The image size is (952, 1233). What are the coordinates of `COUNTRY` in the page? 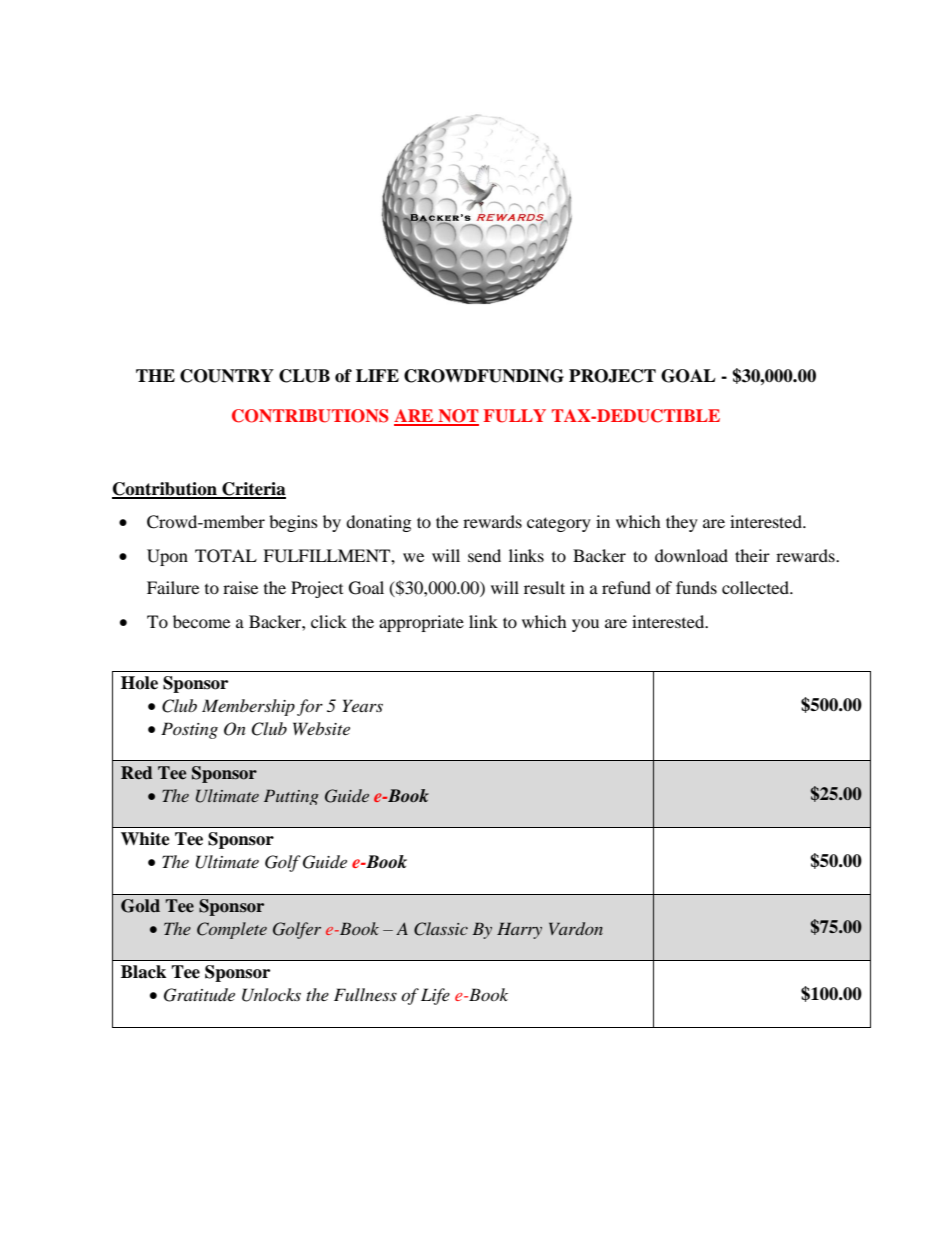 It's located at (227, 376).
